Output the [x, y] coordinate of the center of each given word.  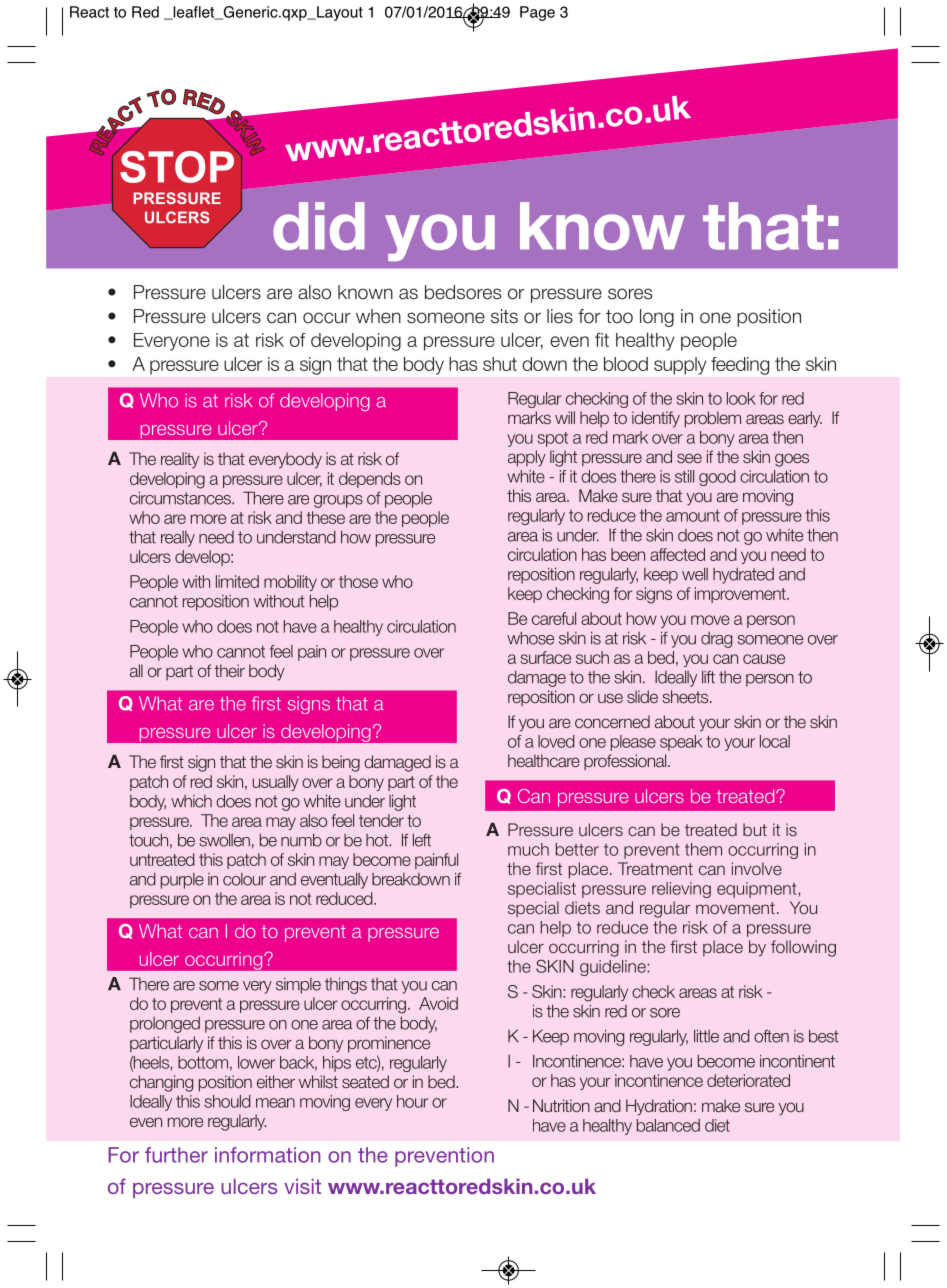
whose [530, 638]
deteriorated [748, 1080]
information [267, 1155]
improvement [741, 595]
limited [237, 581]
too [619, 317]
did [319, 226]
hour [412, 1101]
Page [537, 13]
